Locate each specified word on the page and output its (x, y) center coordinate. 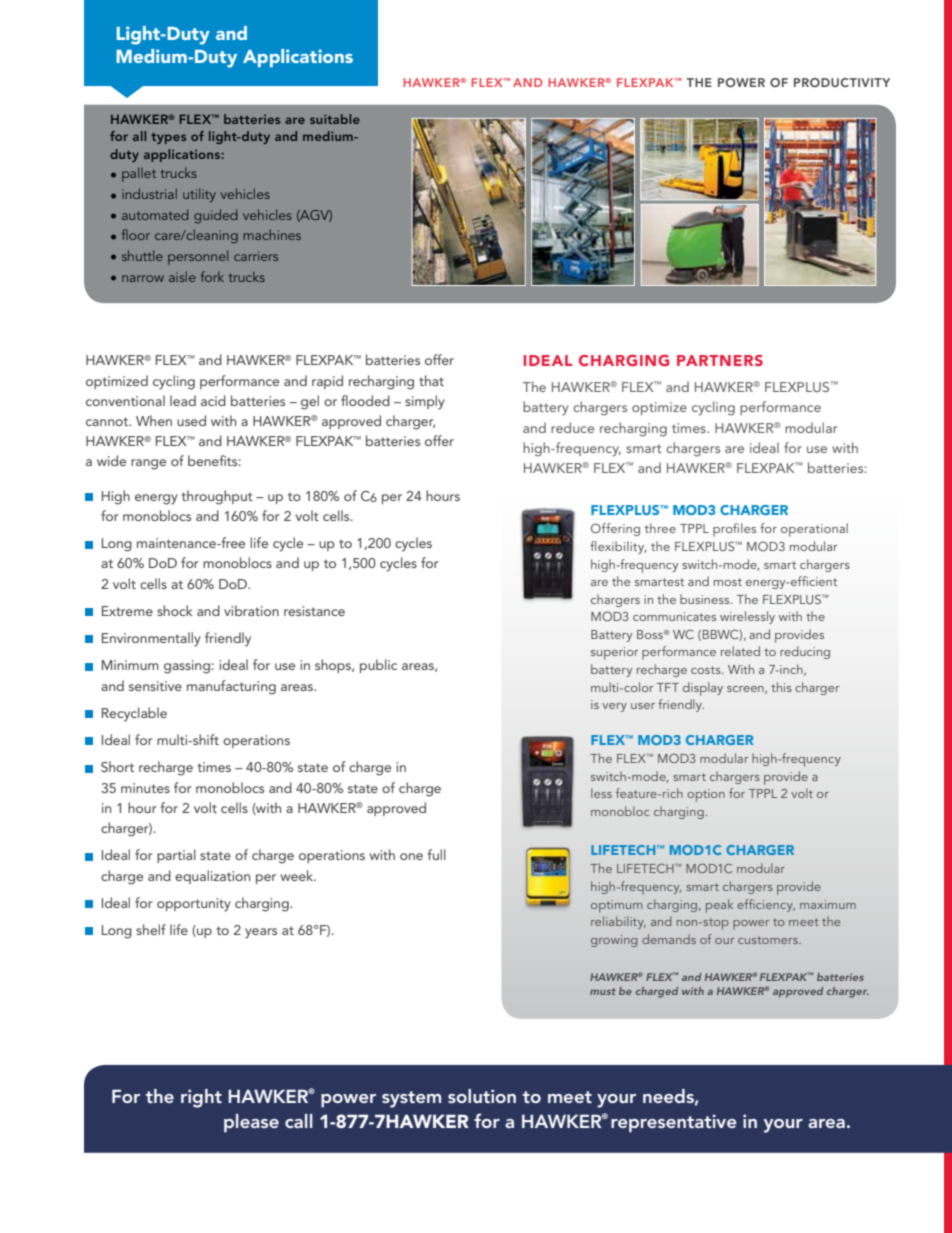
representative (674, 1123)
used (191, 420)
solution (482, 1096)
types (168, 138)
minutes (145, 788)
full (436, 854)
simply (425, 402)
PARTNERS (720, 360)
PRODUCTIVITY (842, 82)
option (706, 795)
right (201, 1098)
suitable (335, 119)
